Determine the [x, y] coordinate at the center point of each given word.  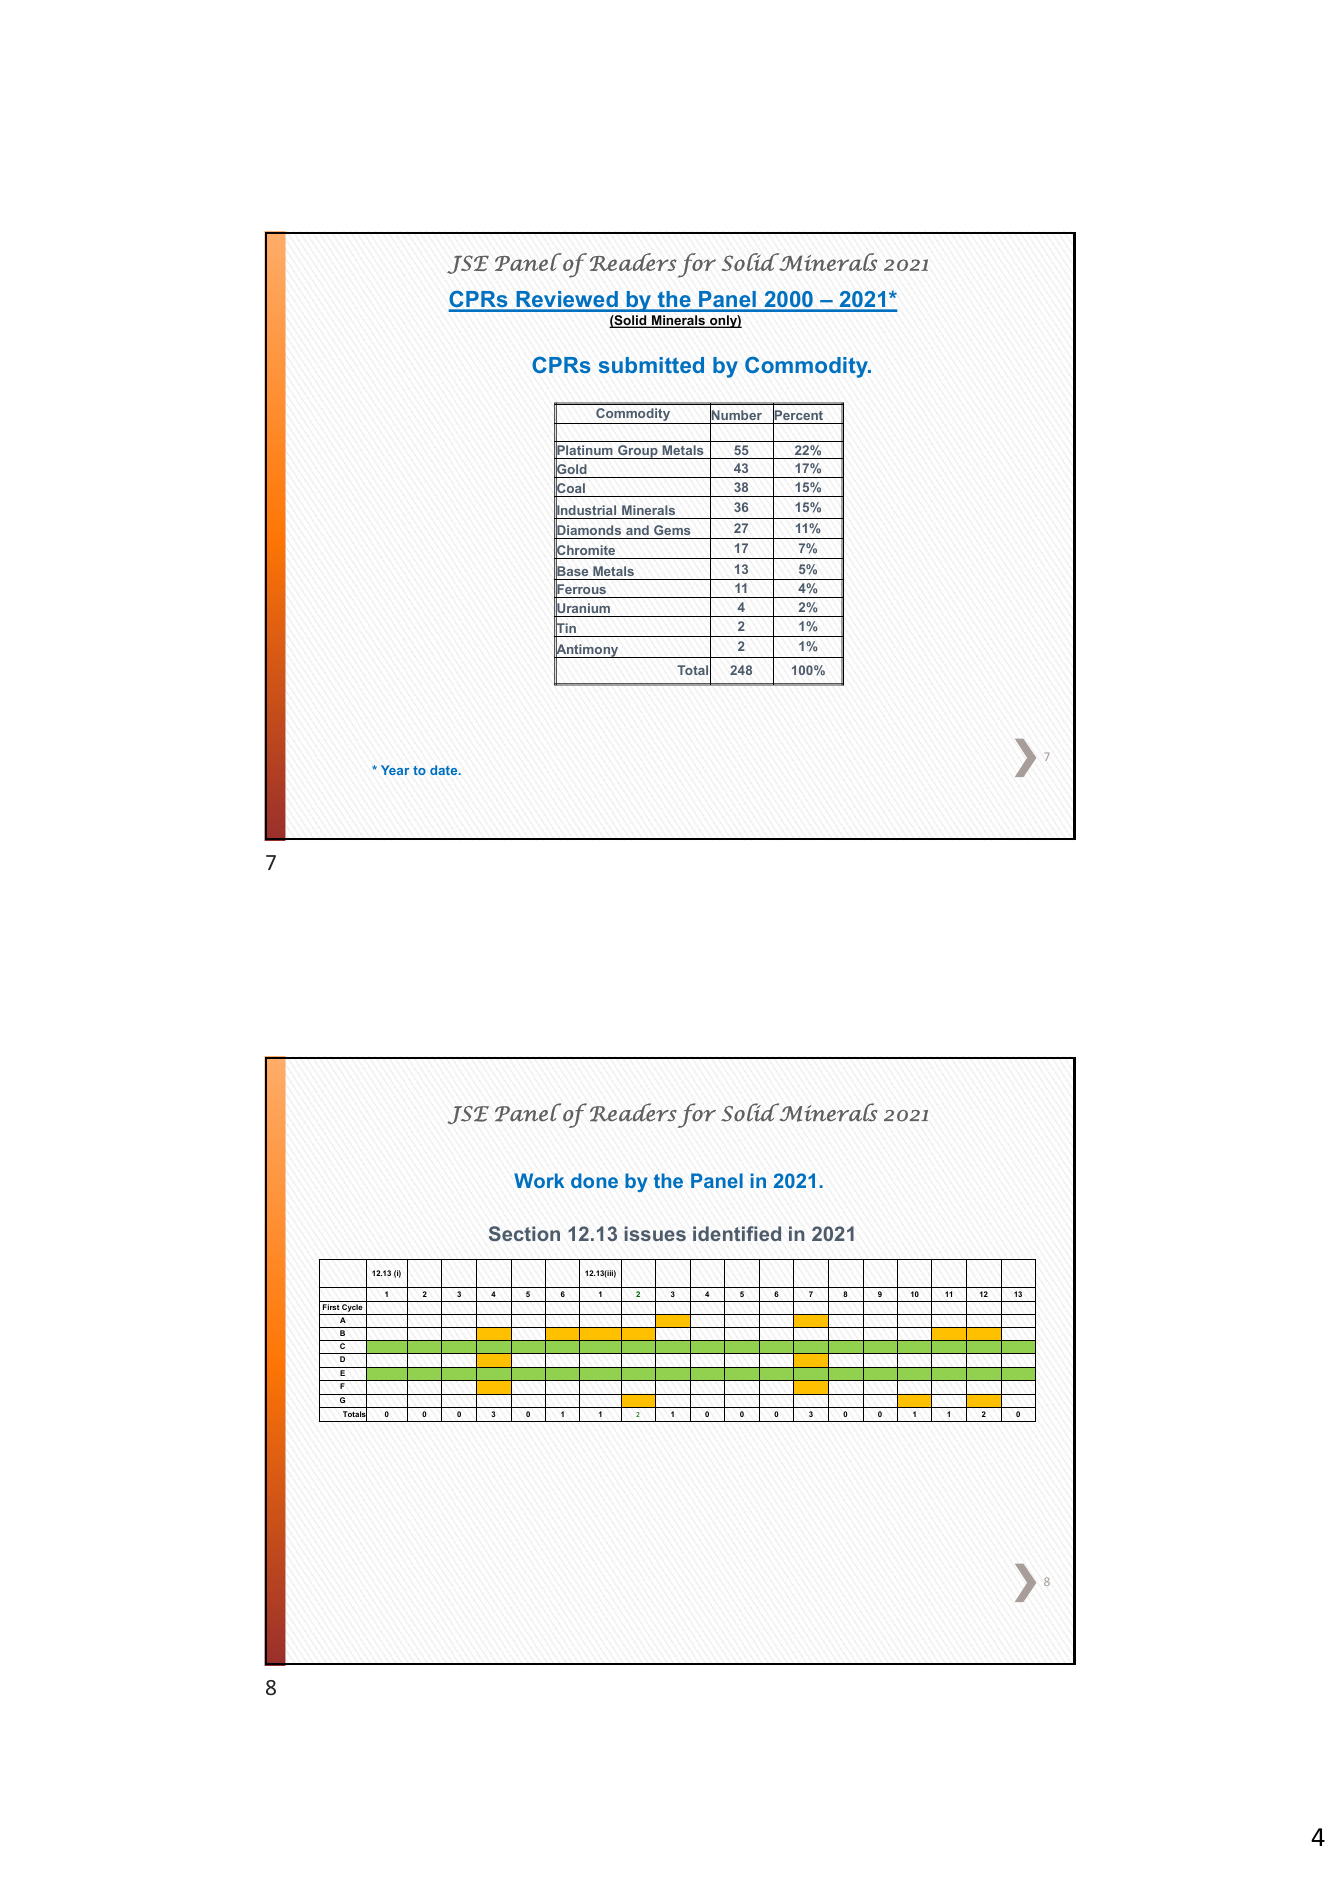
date [445, 770]
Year [395, 770]
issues [655, 1233]
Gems [672, 530]
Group [638, 452]
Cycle [352, 1309]
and [637, 530]
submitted [651, 365]
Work [539, 1180]
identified [737, 1233]
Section [524, 1233]
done [594, 1180]
